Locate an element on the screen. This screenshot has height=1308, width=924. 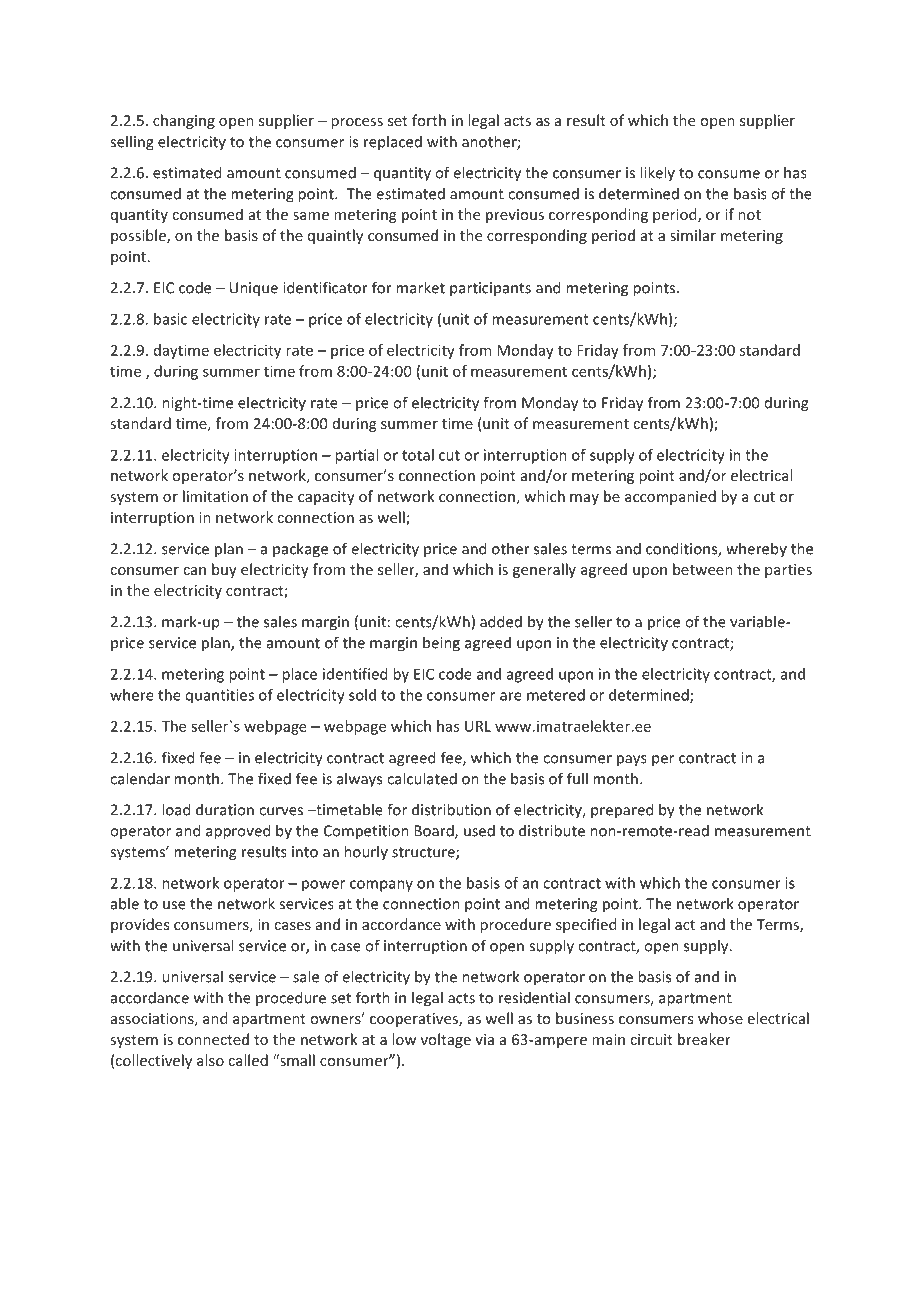
buy is located at coordinates (224, 570).
